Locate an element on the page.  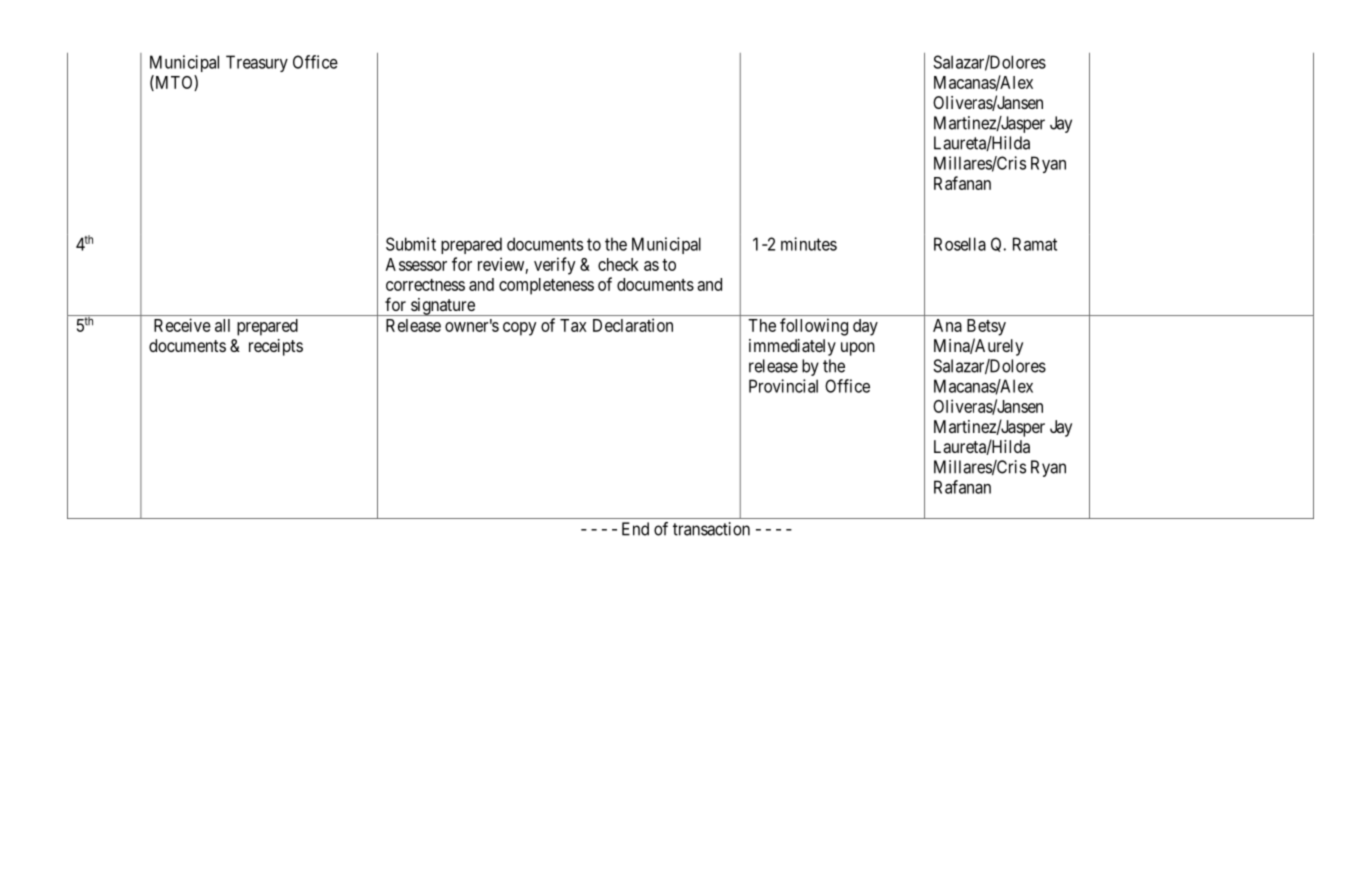
End is located at coordinates (635, 529).
